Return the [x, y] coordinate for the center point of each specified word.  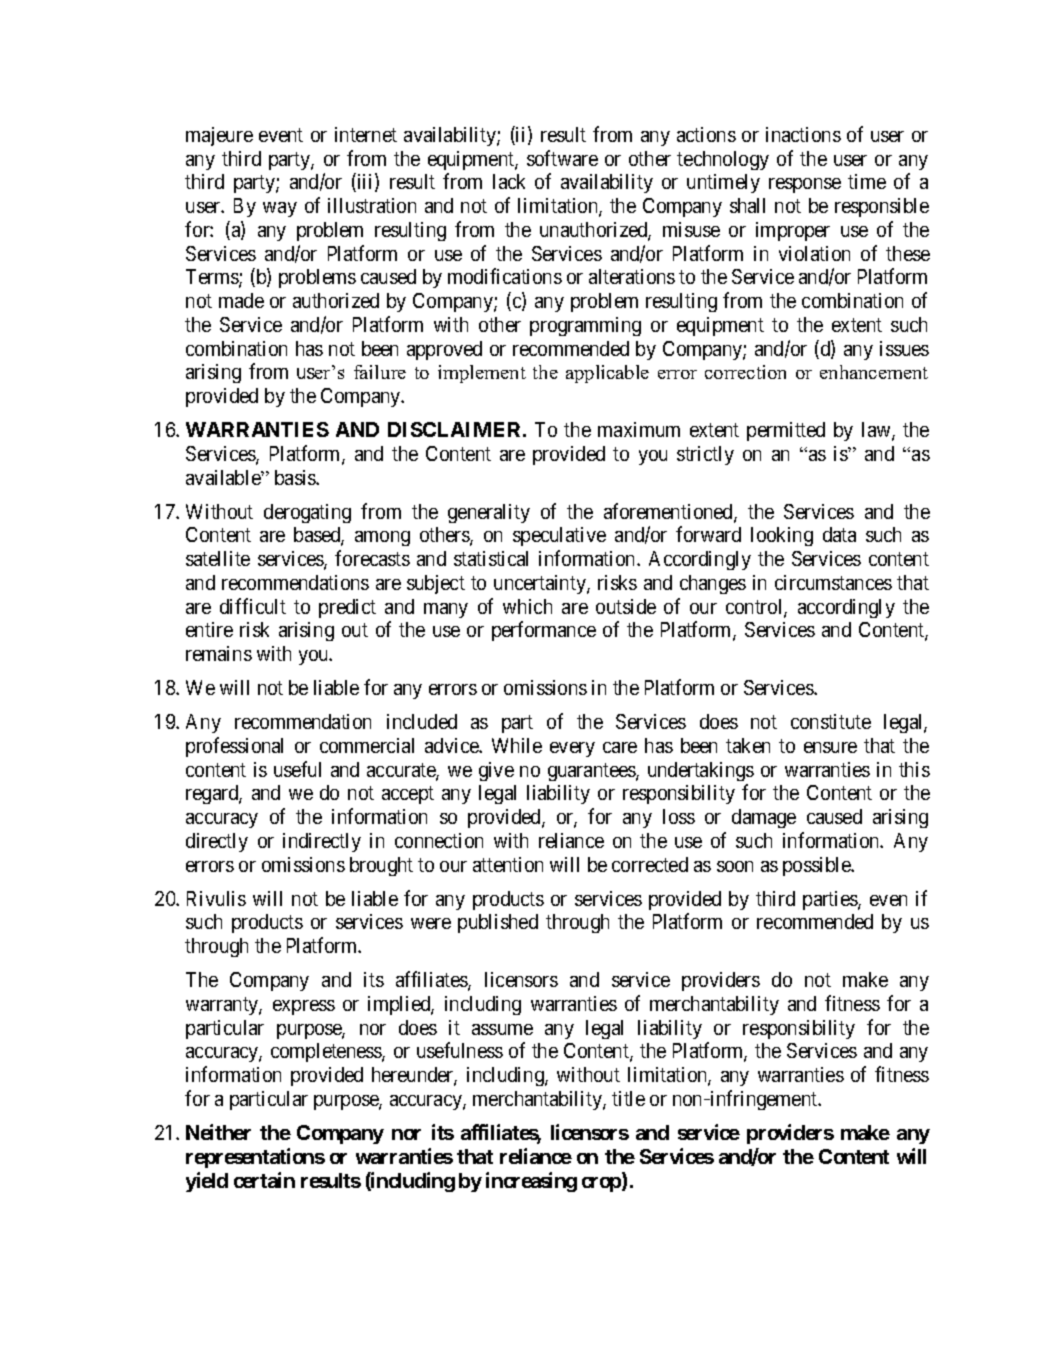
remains [219, 653]
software [562, 158]
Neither [218, 1132]
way [280, 209]
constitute [831, 721]
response [805, 185]
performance [544, 631]
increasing [531, 1182]
